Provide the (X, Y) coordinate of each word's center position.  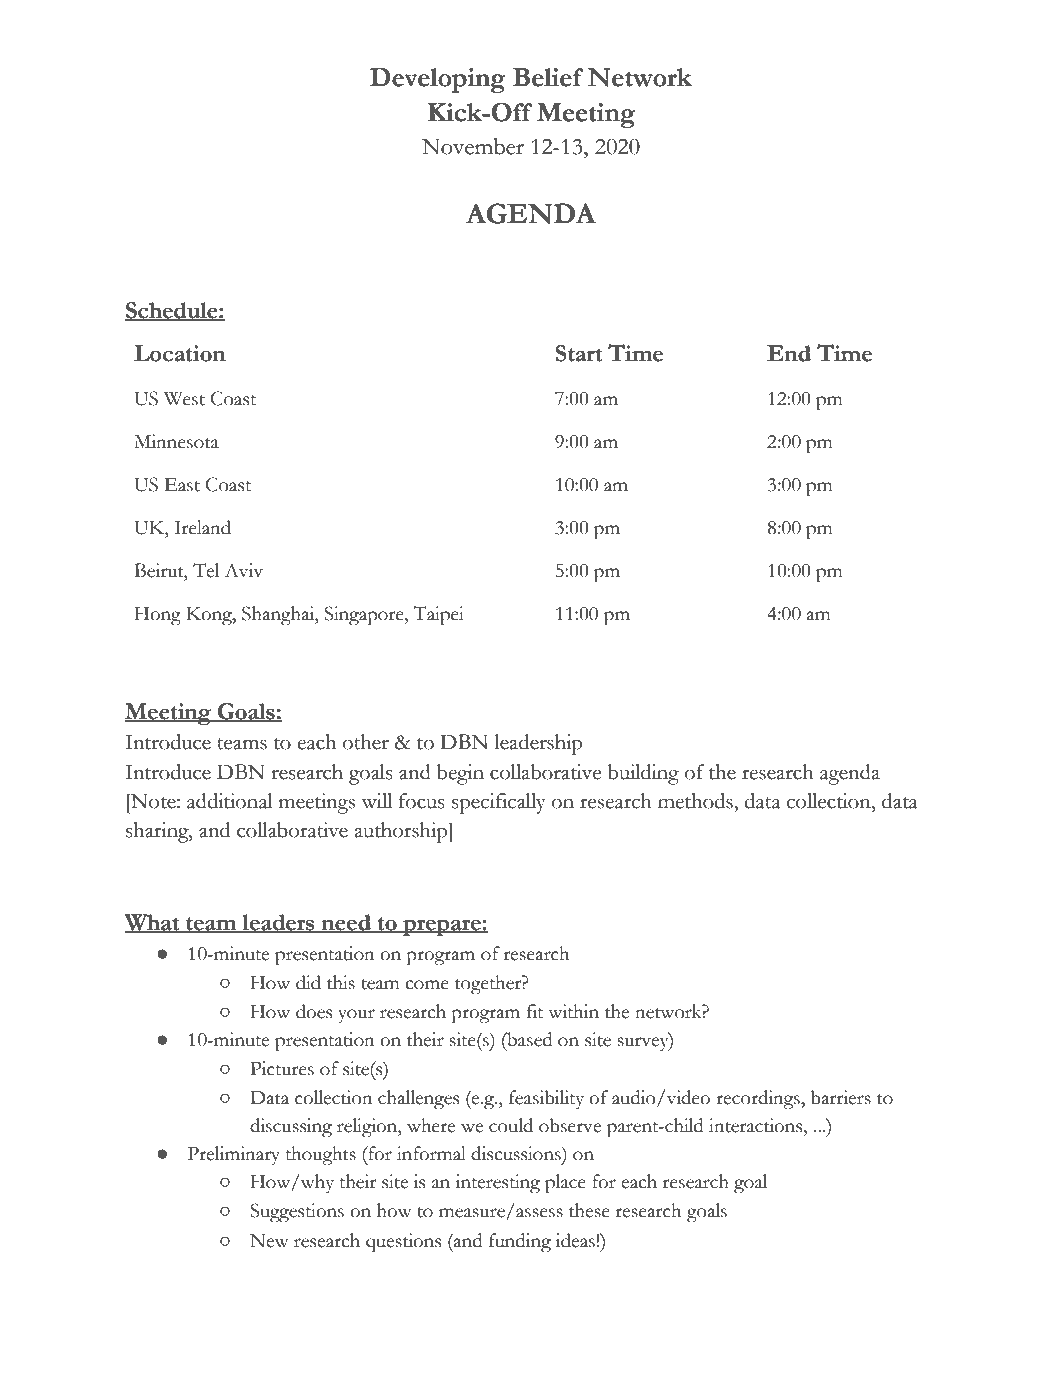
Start (578, 353)
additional (230, 801)
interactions (757, 1125)
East (182, 485)
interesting (498, 1184)
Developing (438, 80)
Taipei (438, 616)
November (473, 146)
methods (696, 801)
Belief (548, 77)
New (269, 1241)
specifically (499, 803)
